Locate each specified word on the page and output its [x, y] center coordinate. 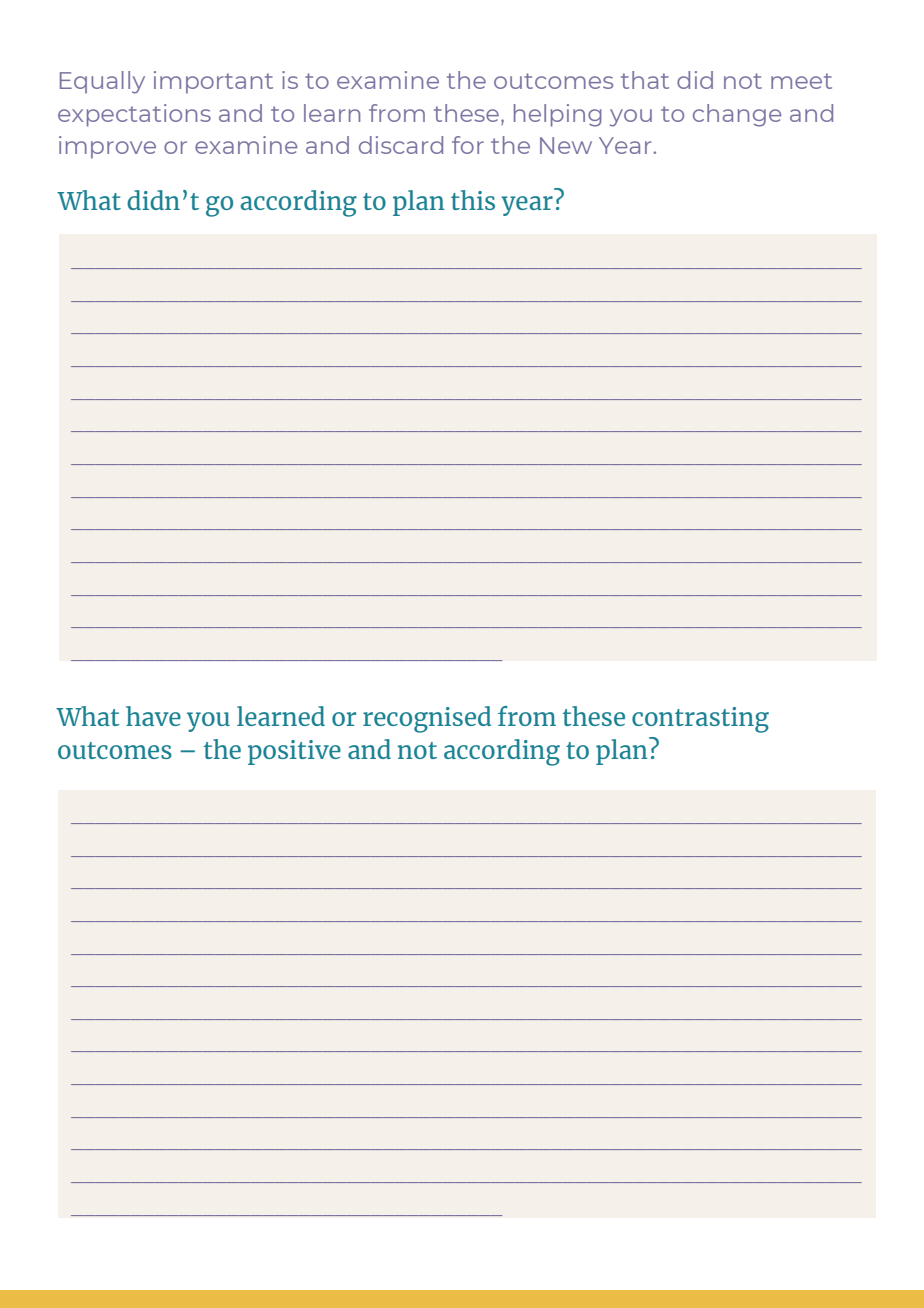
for [468, 145]
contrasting [700, 720]
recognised [427, 719]
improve [107, 147]
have [153, 716]
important [213, 82]
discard [401, 145]
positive [294, 752]
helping [558, 115]
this [473, 200]
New [566, 145]
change [737, 115]
